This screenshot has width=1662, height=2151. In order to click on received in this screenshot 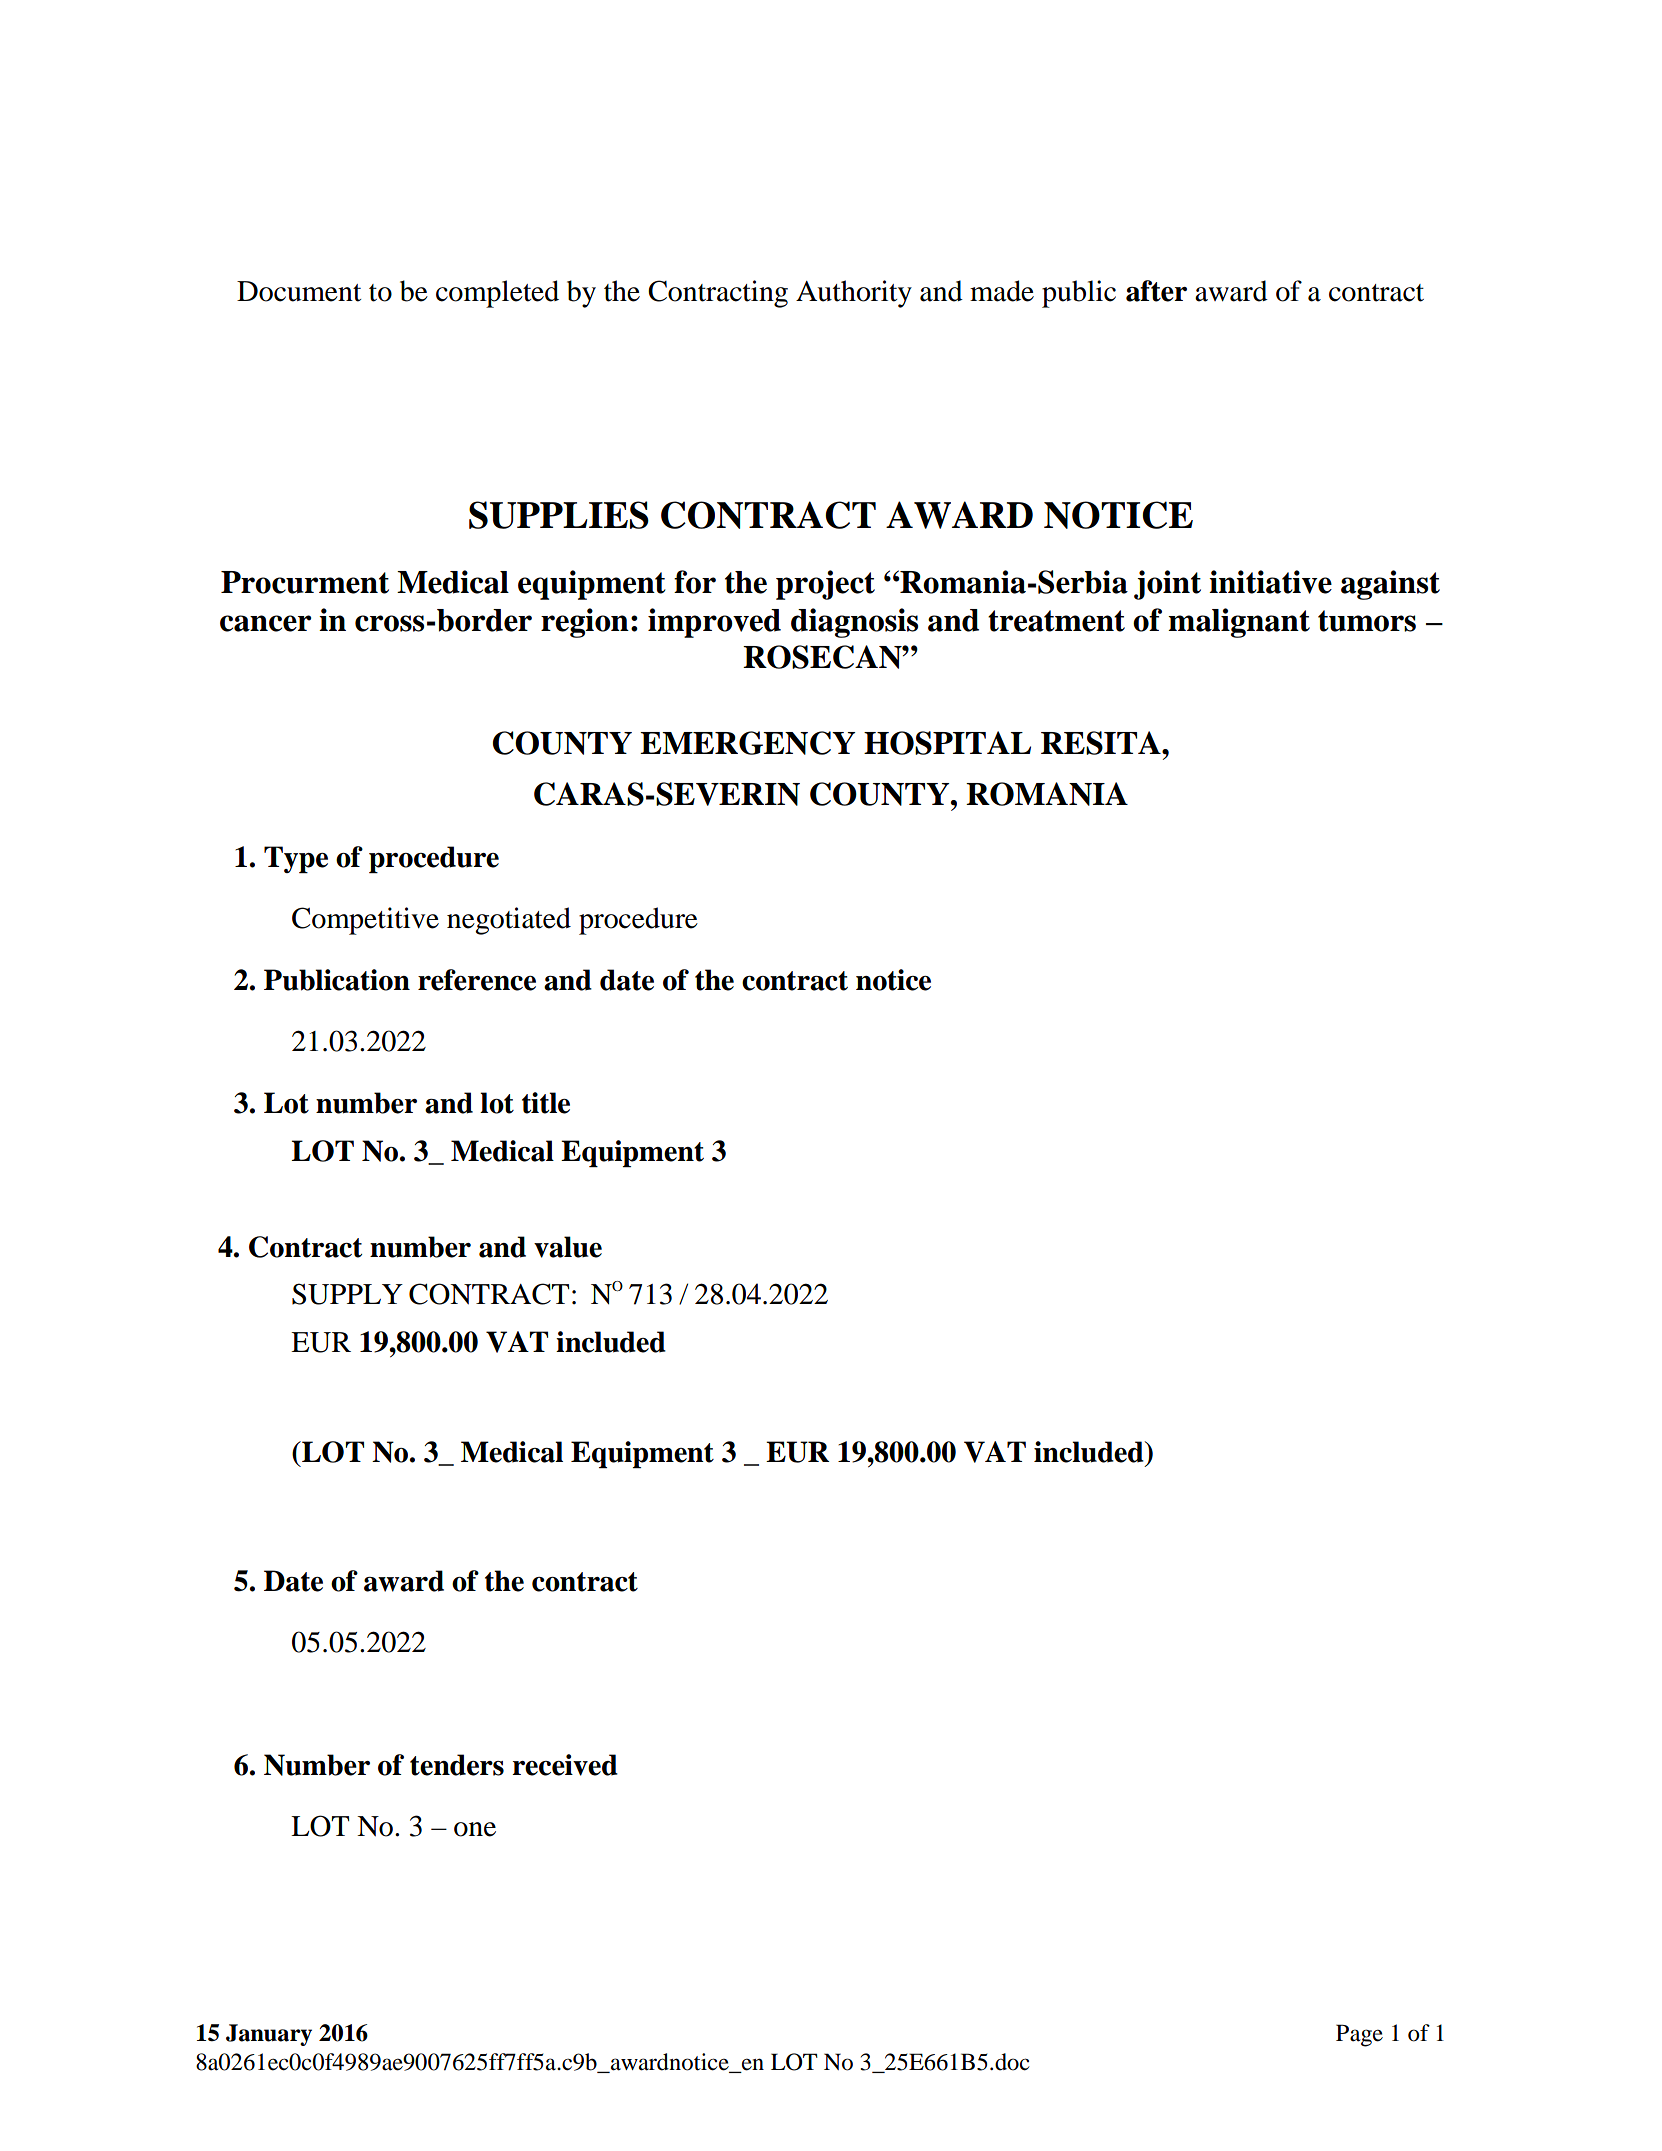, I will do `click(565, 1765)`.
